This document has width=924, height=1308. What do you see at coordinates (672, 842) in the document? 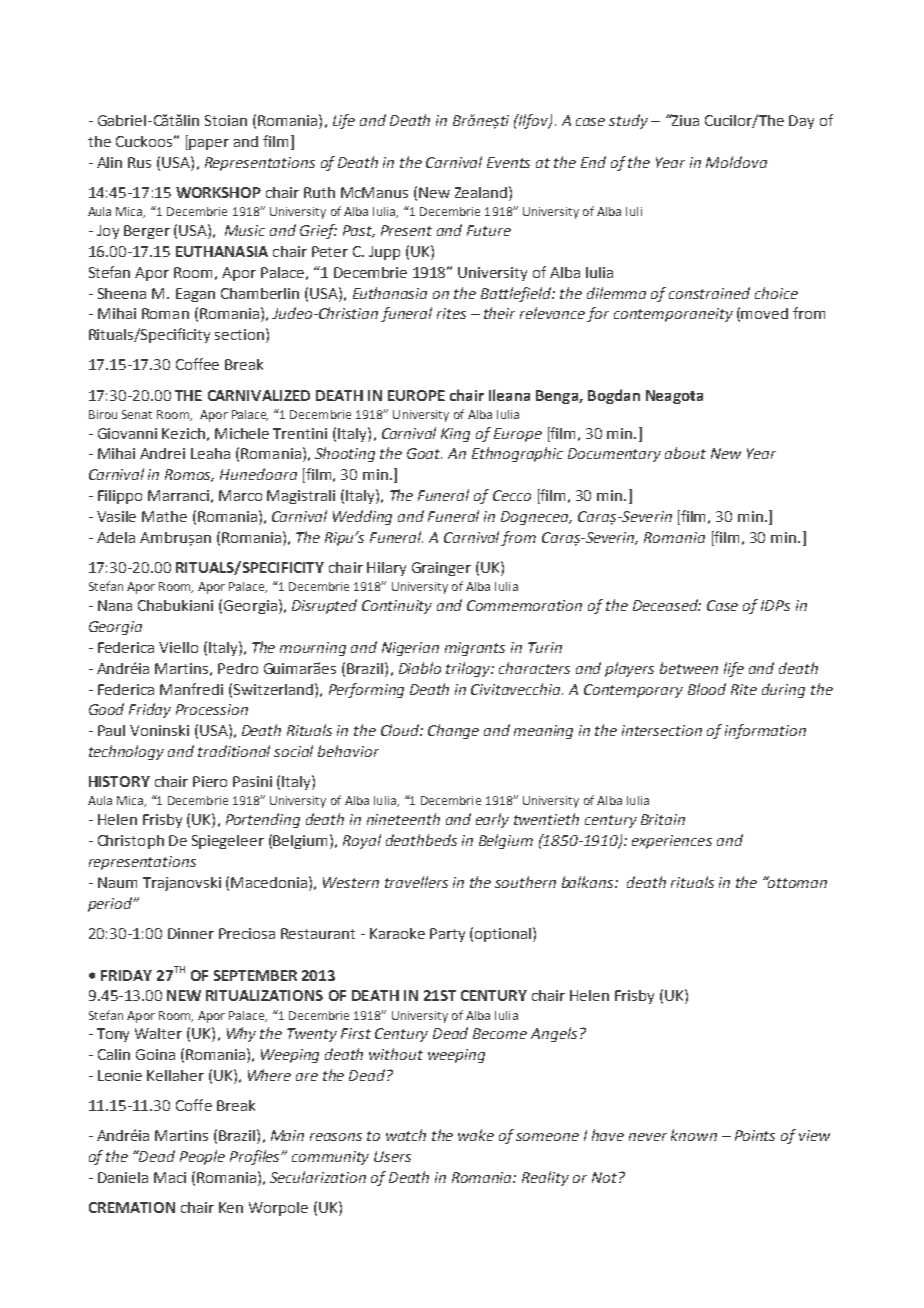
I see `experiences` at bounding box center [672, 842].
